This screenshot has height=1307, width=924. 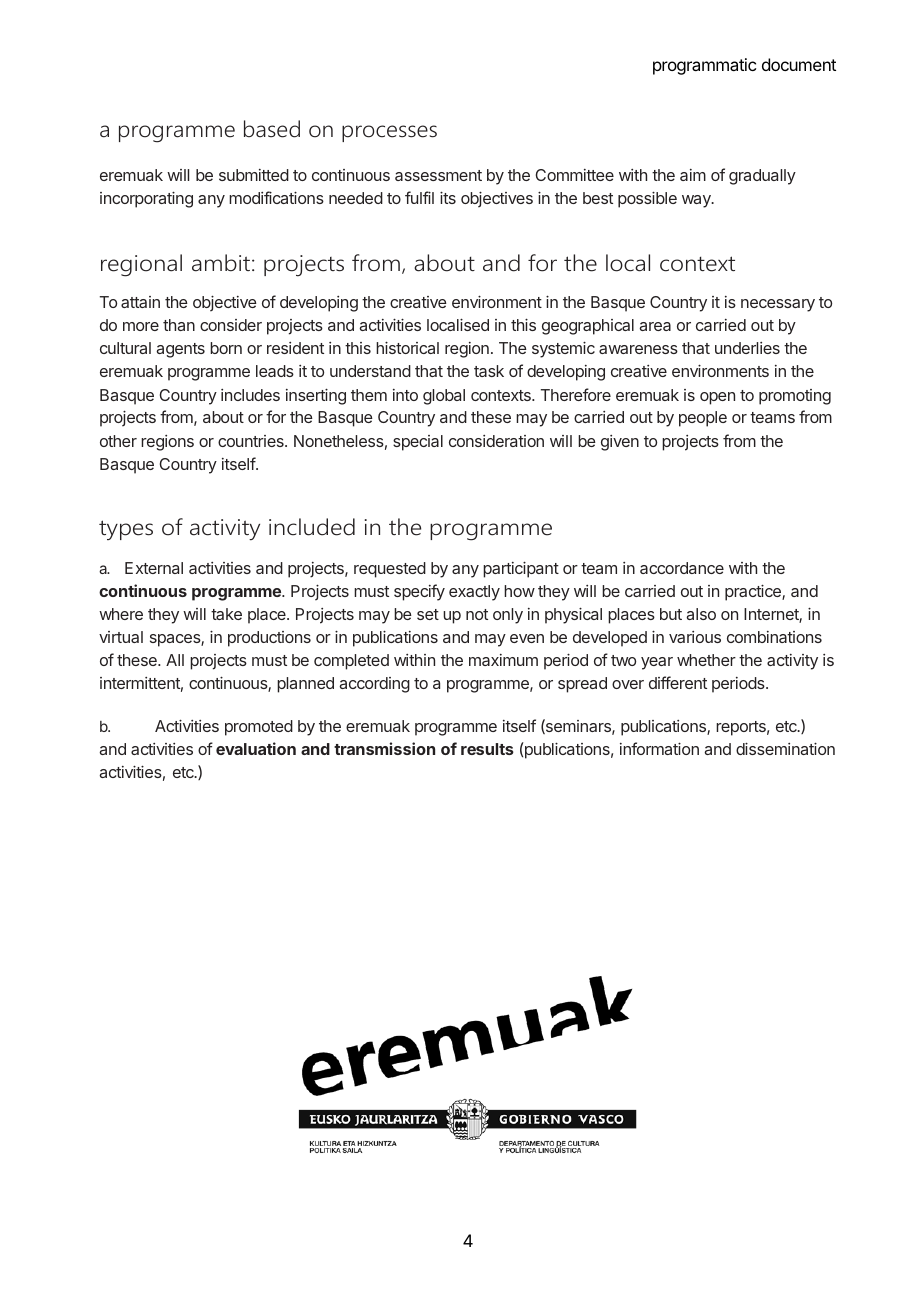 I want to click on programmatic, so click(x=704, y=66).
